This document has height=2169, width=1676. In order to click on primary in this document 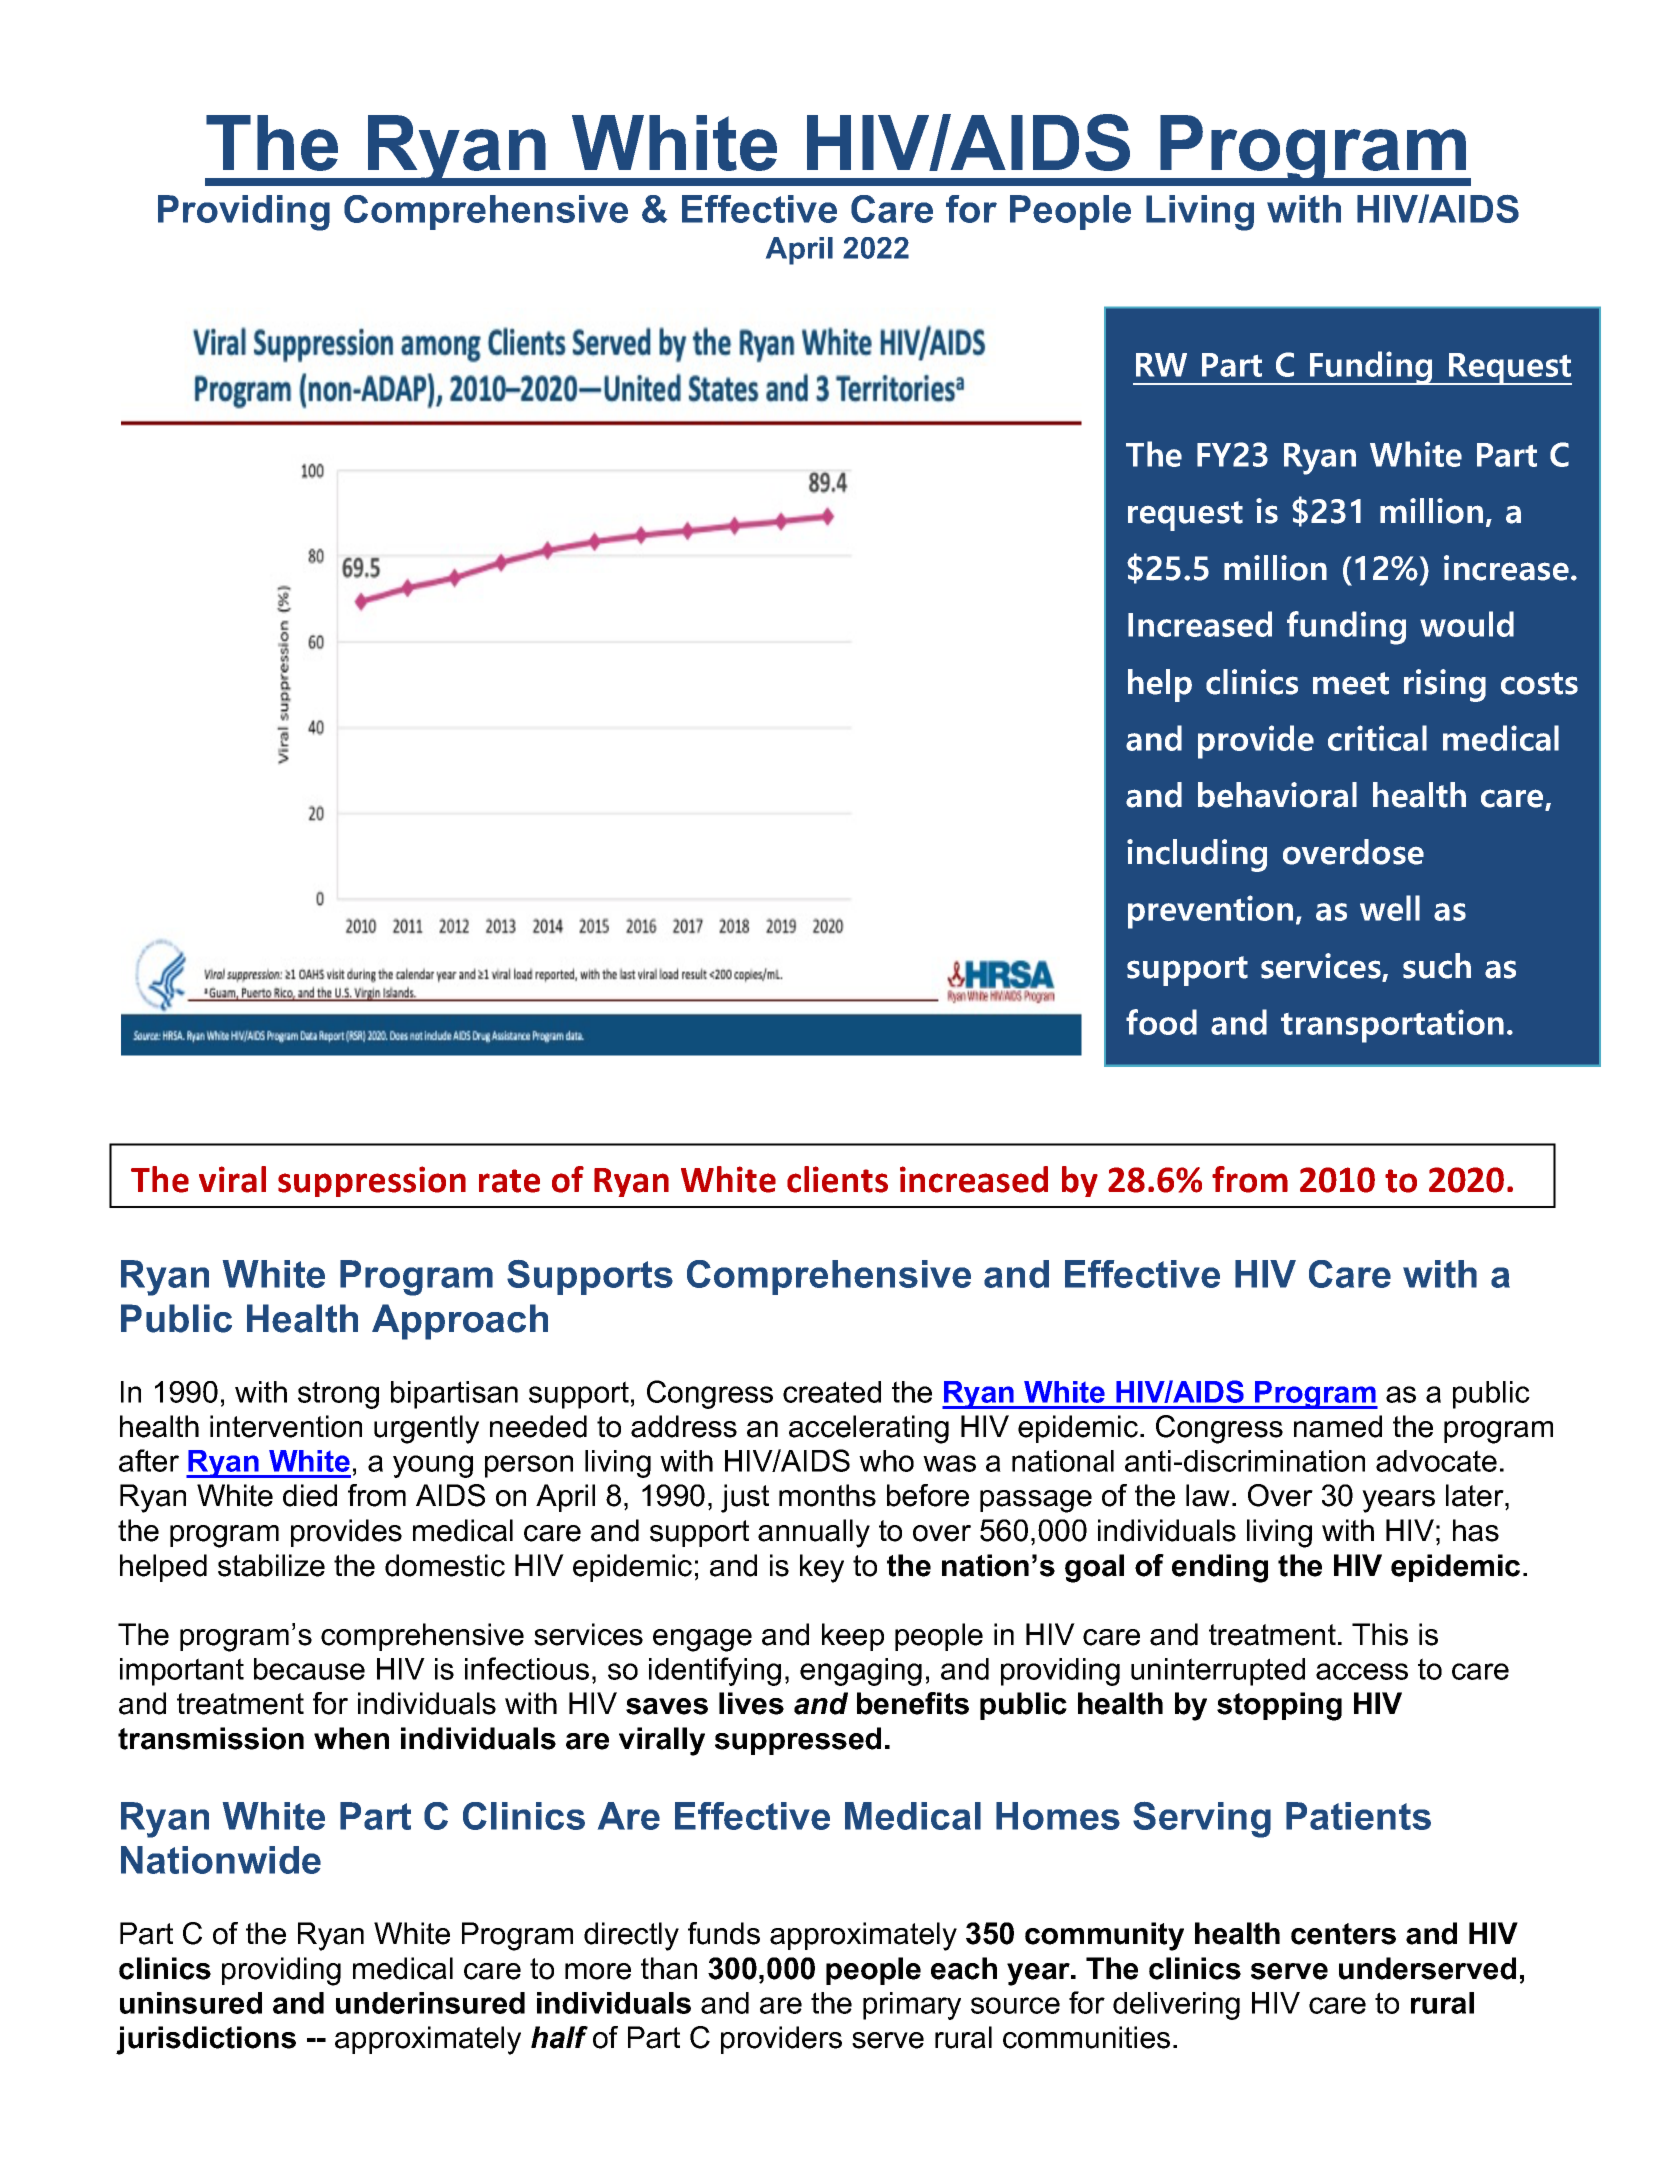, I will do `click(912, 2006)`.
